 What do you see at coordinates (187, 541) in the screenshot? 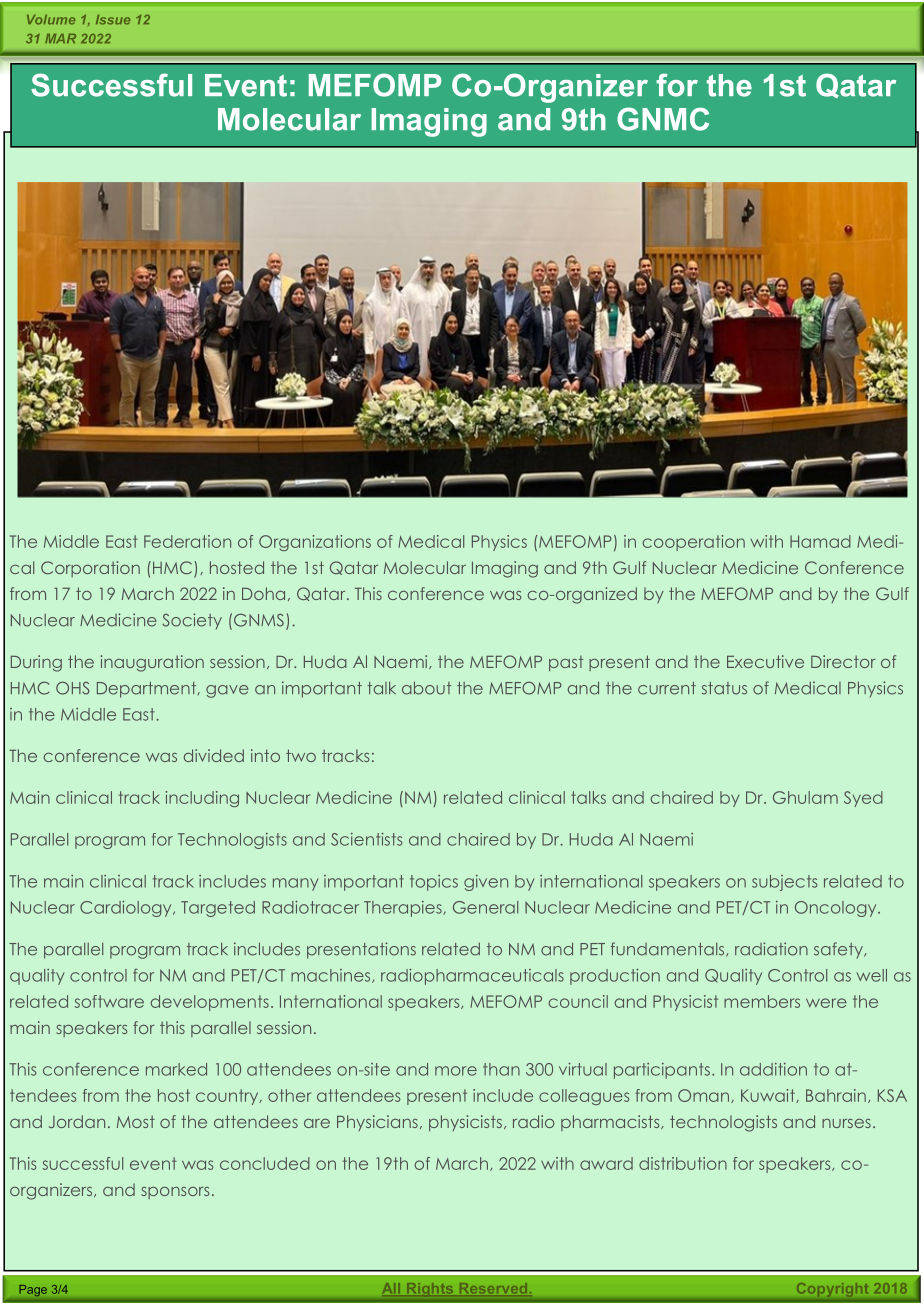
I see `Federation` at bounding box center [187, 541].
